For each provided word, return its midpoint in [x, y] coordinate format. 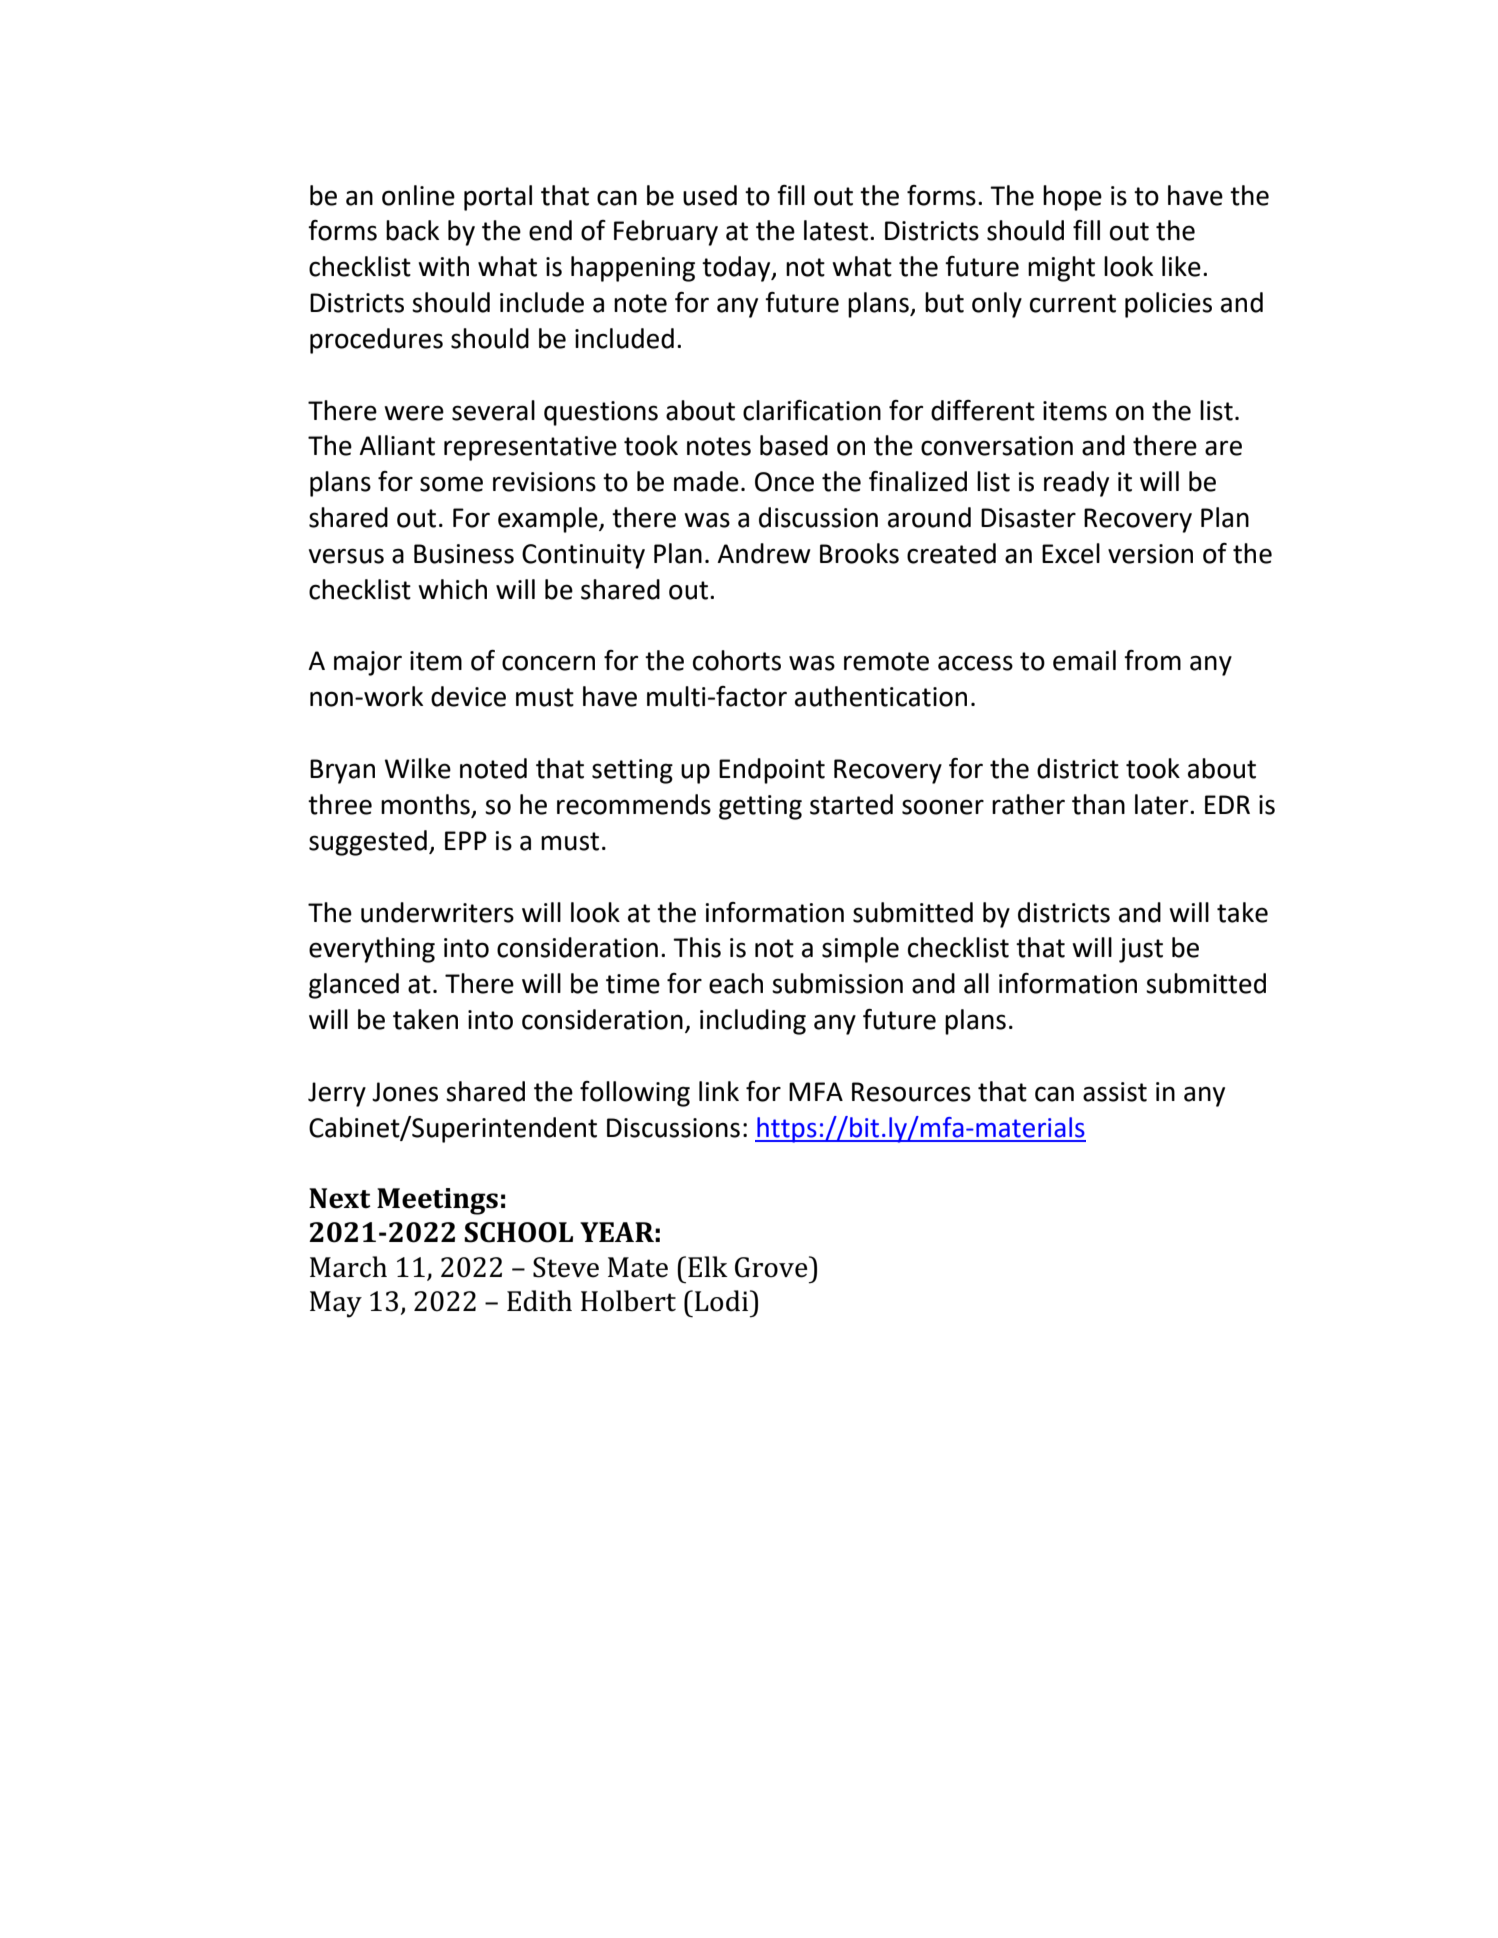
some [451, 484]
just [1141, 950]
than [1098, 804]
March [348, 1267]
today [737, 269]
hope [1072, 198]
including [753, 1022]
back [412, 230]
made [706, 481]
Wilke [418, 768]
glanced [354, 986]
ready [1076, 484]
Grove [772, 1267]
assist [1115, 1092]
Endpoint [772, 771]
